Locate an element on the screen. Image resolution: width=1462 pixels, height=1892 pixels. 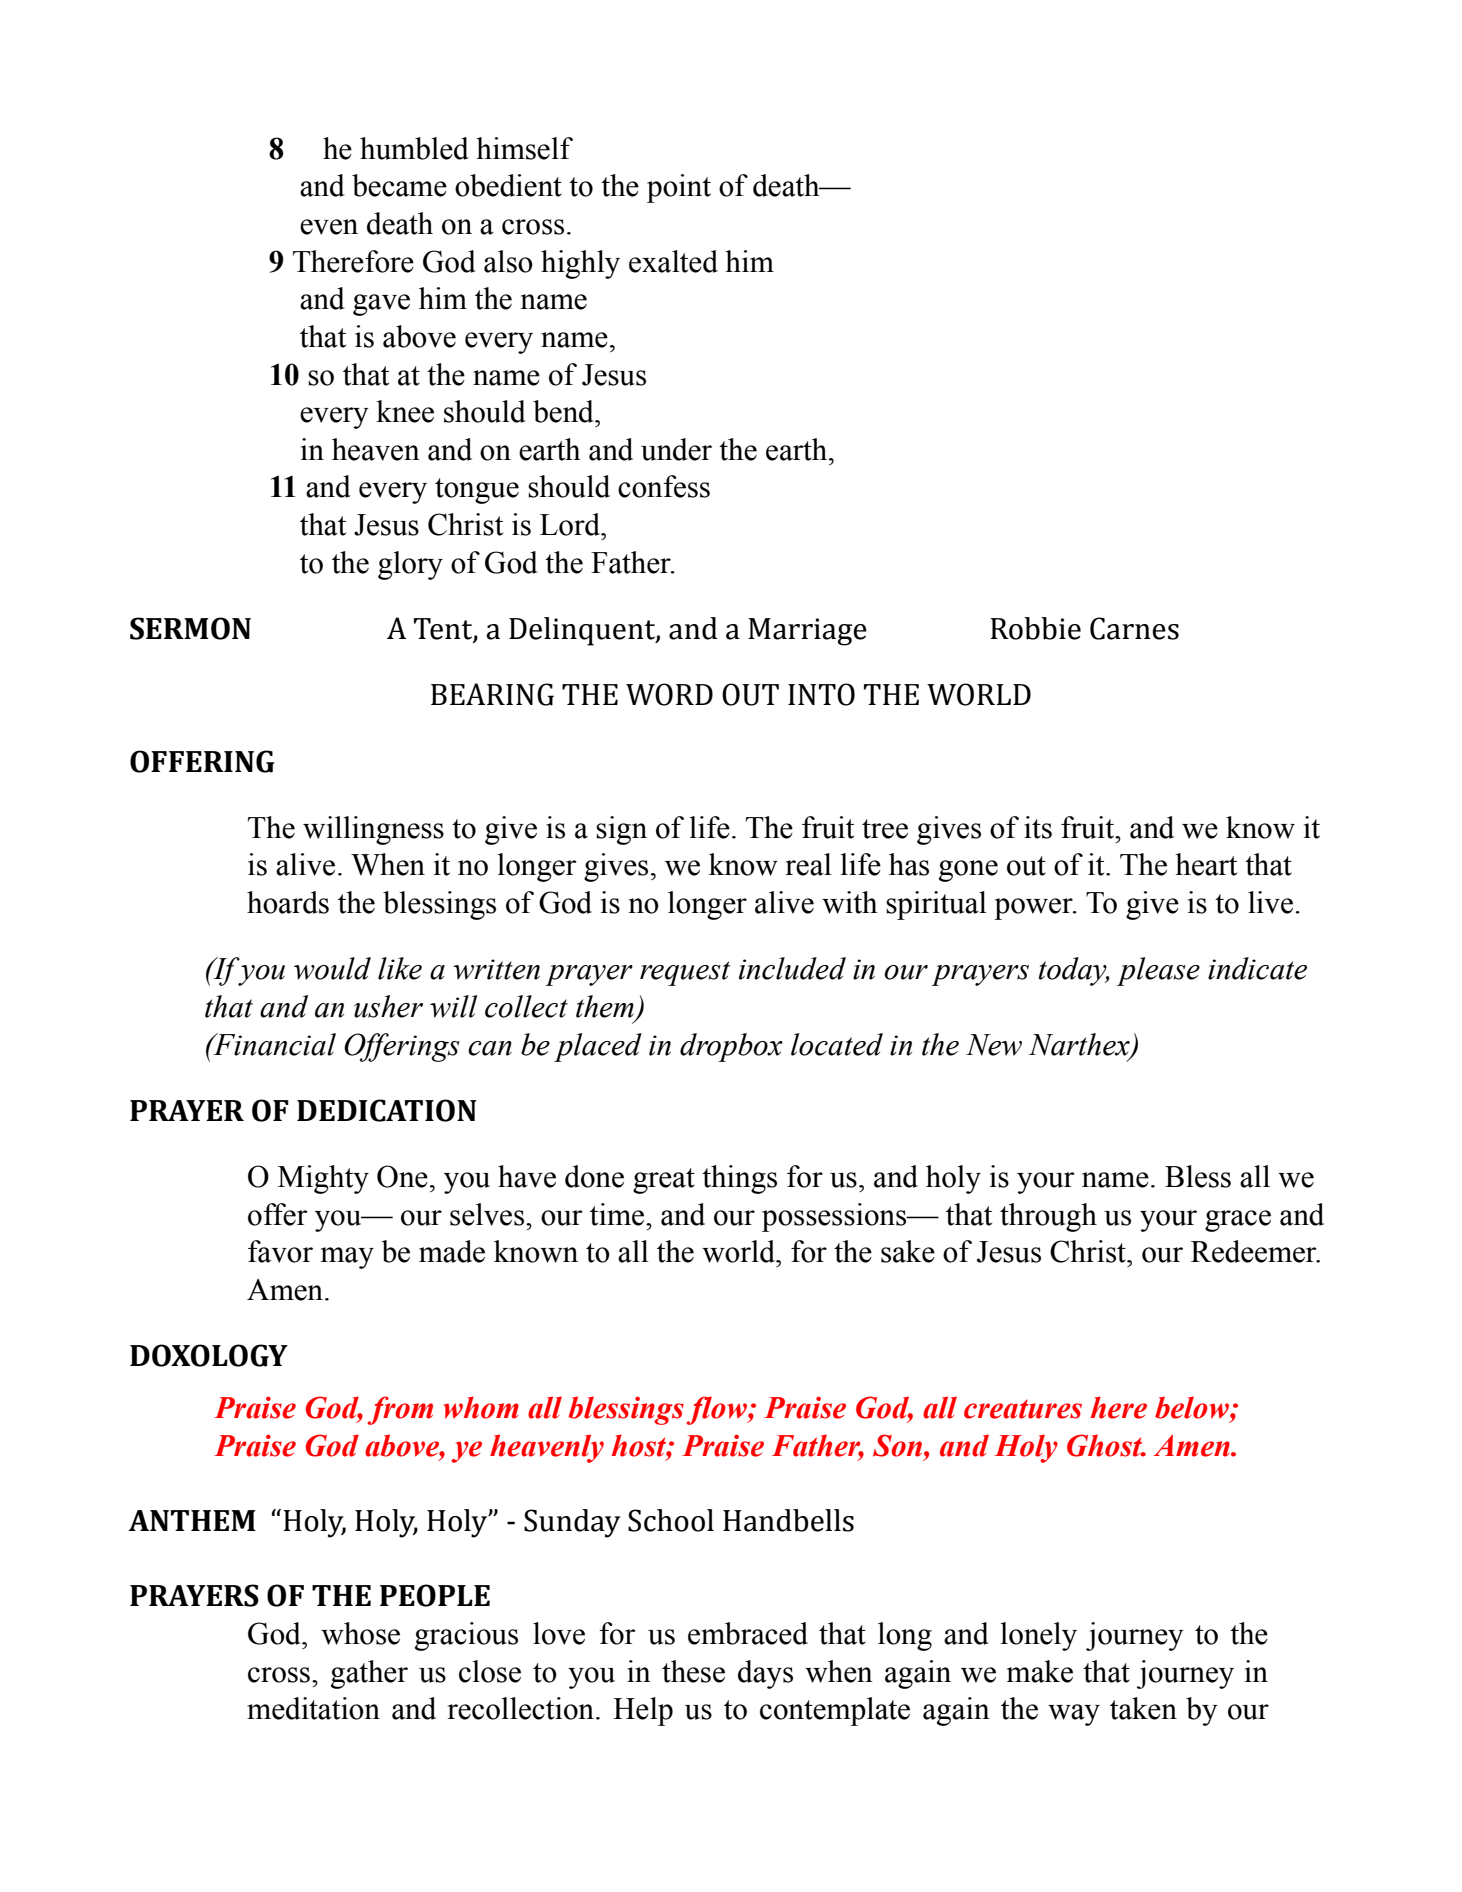
point is located at coordinates (679, 188).
